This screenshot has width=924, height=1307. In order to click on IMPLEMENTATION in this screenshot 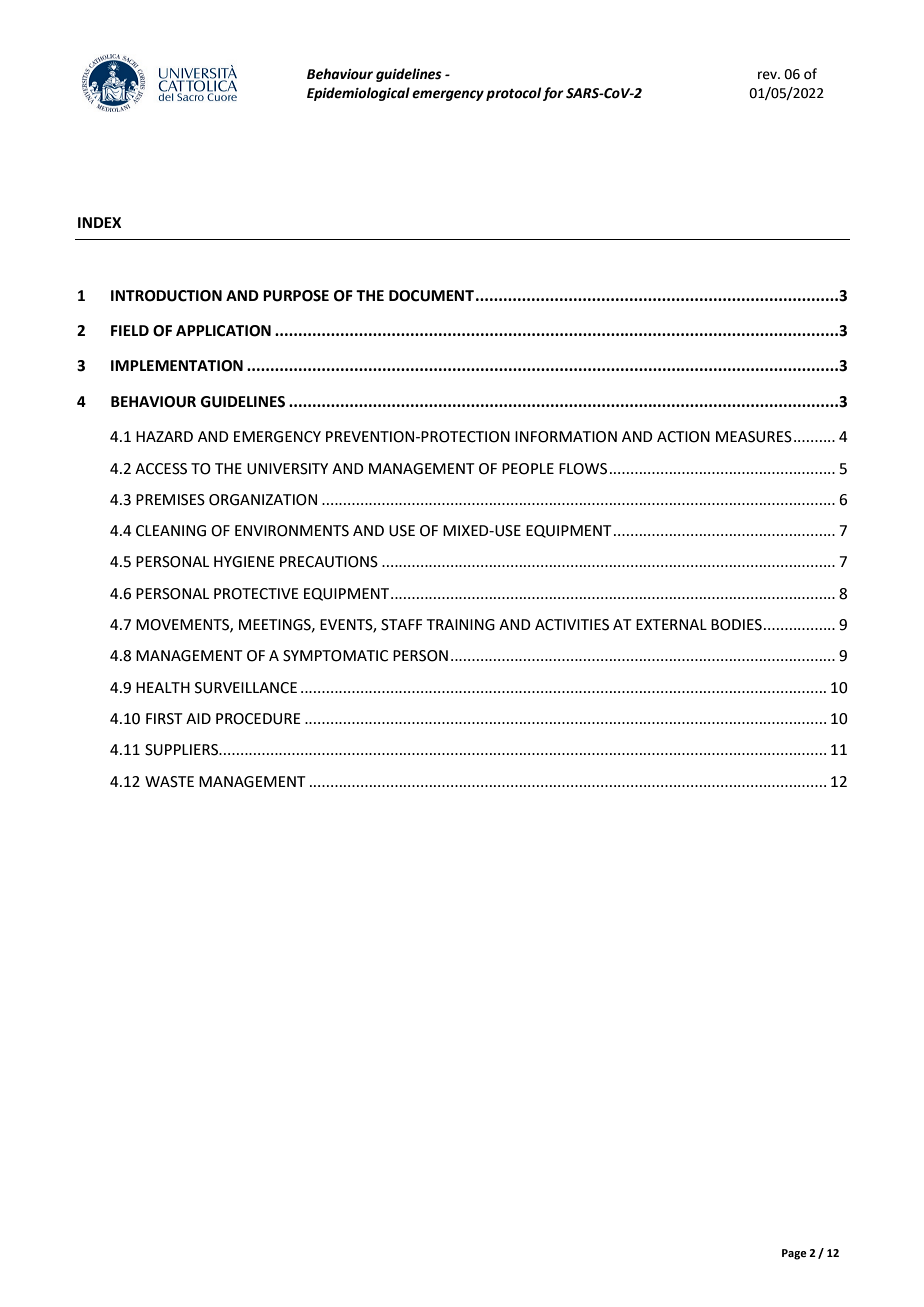, I will do `click(177, 366)`.
